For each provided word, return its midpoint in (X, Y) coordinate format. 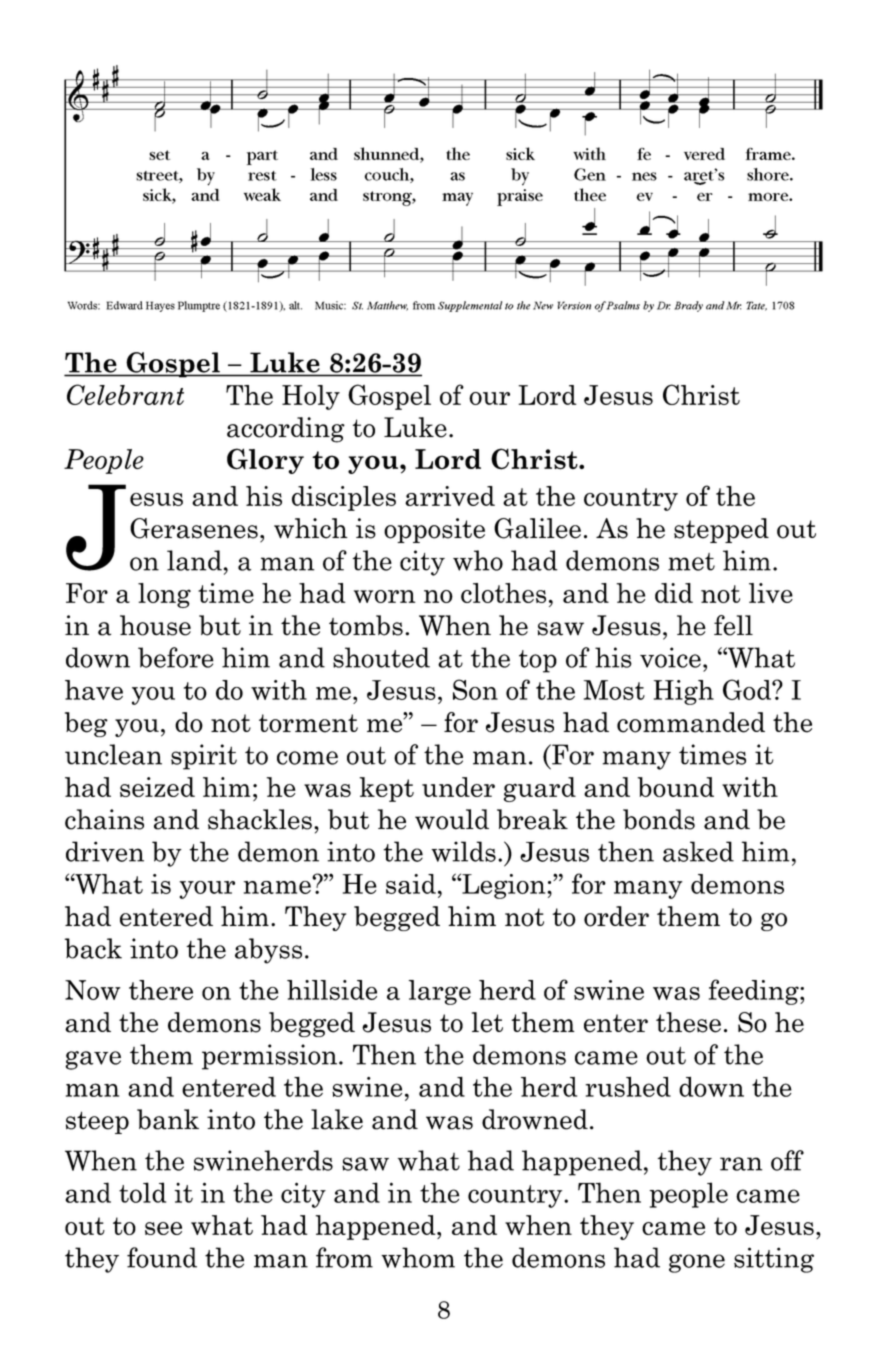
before (176, 657)
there (161, 990)
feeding (755, 992)
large (440, 992)
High (684, 692)
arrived (450, 496)
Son (475, 689)
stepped (721, 530)
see (163, 1228)
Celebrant (125, 394)
